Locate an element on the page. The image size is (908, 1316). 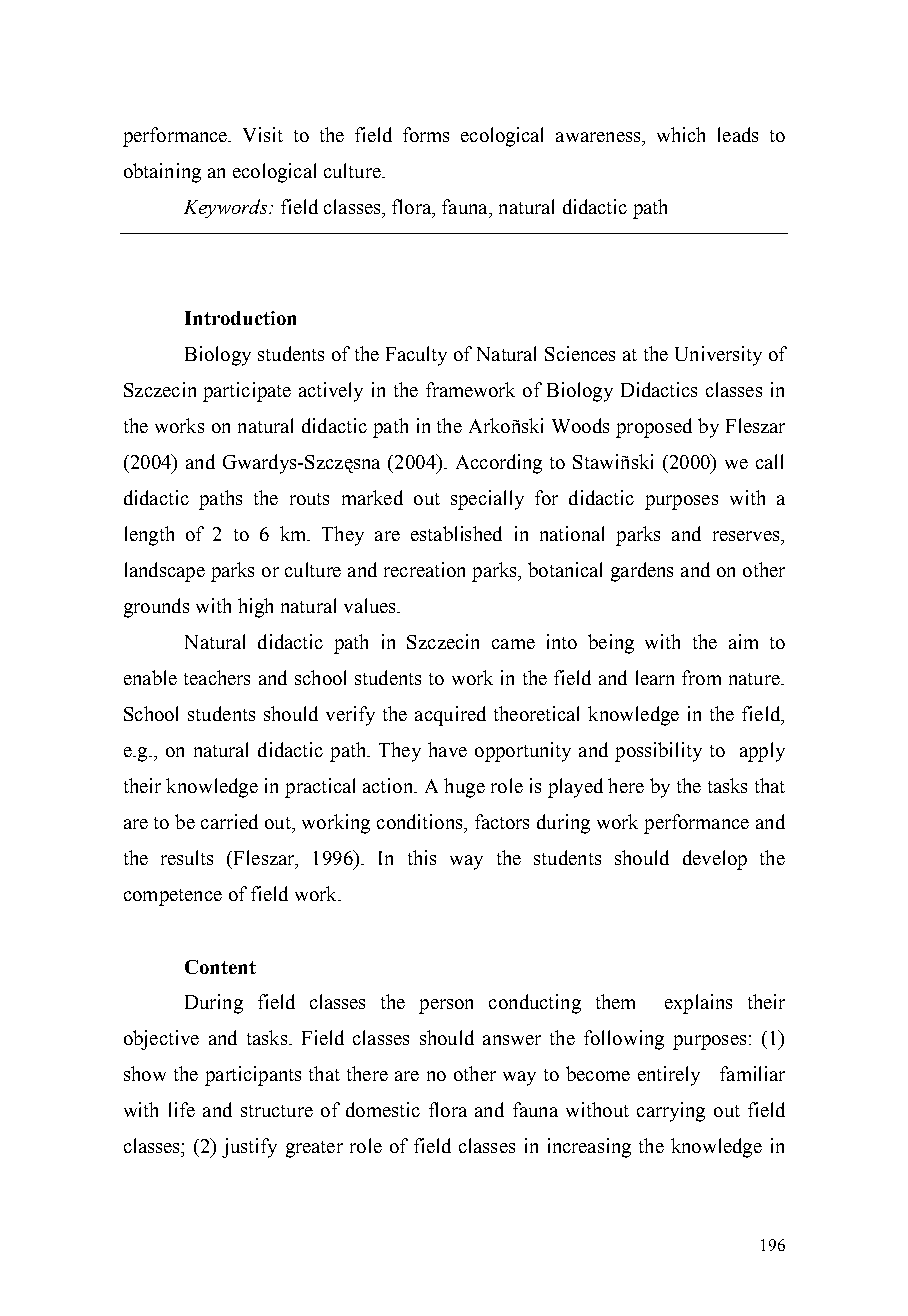
University is located at coordinates (718, 356).
